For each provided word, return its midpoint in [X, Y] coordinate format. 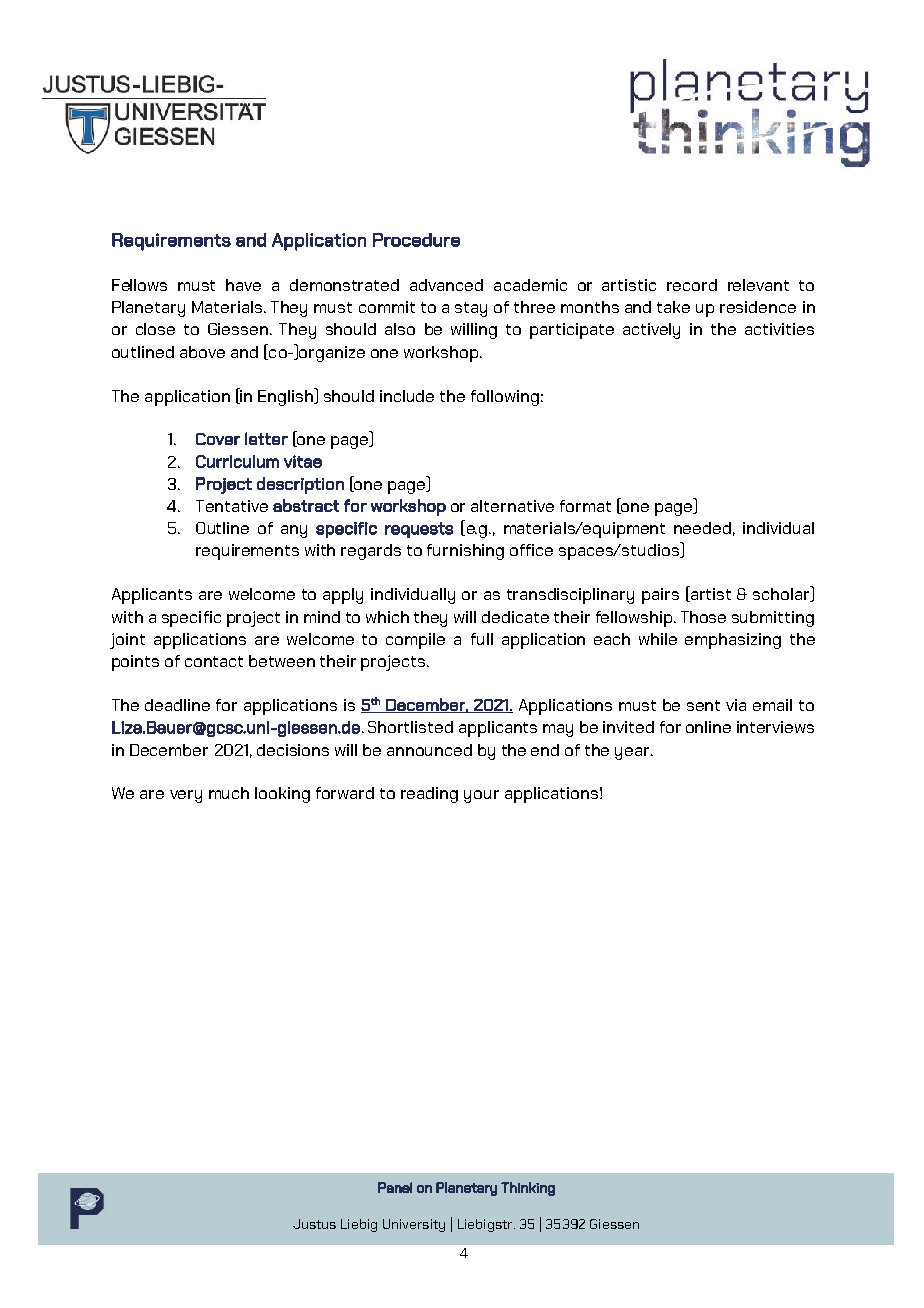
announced [429, 750]
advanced [446, 285]
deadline [177, 705]
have [243, 285]
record [692, 285]
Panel [395, 1187]
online [708, 727]
